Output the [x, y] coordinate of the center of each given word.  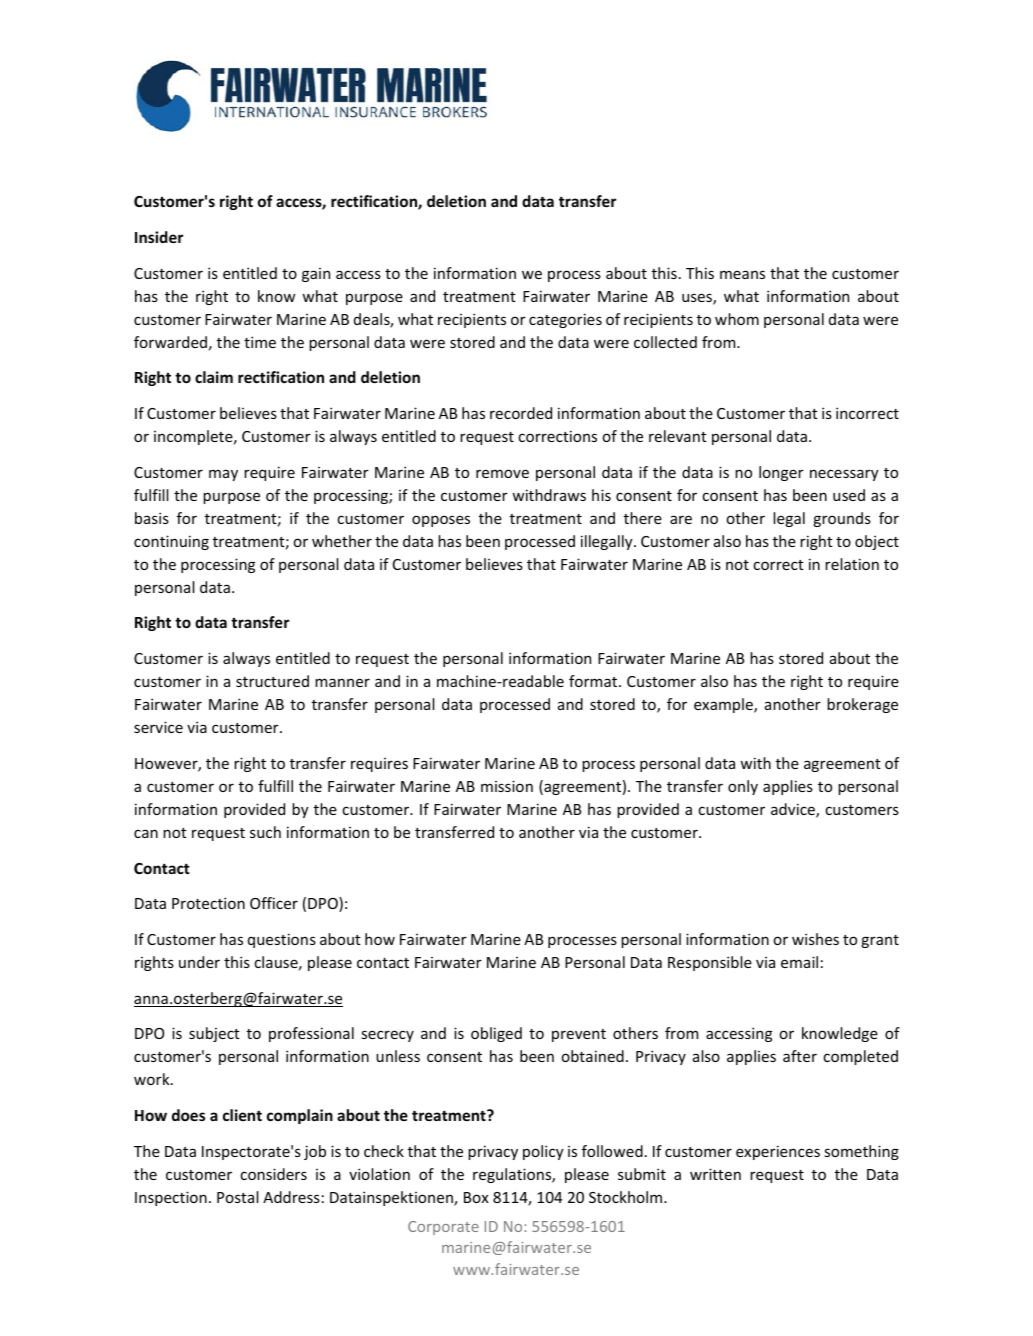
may [223, 475]
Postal [238, 1197]
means [742, 274]
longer [781, 473]
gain [316, 275]
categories [565, 320]
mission [507, 786]
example [724, 705]
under [199, 962]
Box [476, 1197]
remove [502, 473]
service [158, 727]
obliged [496, 1034]
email [799, 962]
